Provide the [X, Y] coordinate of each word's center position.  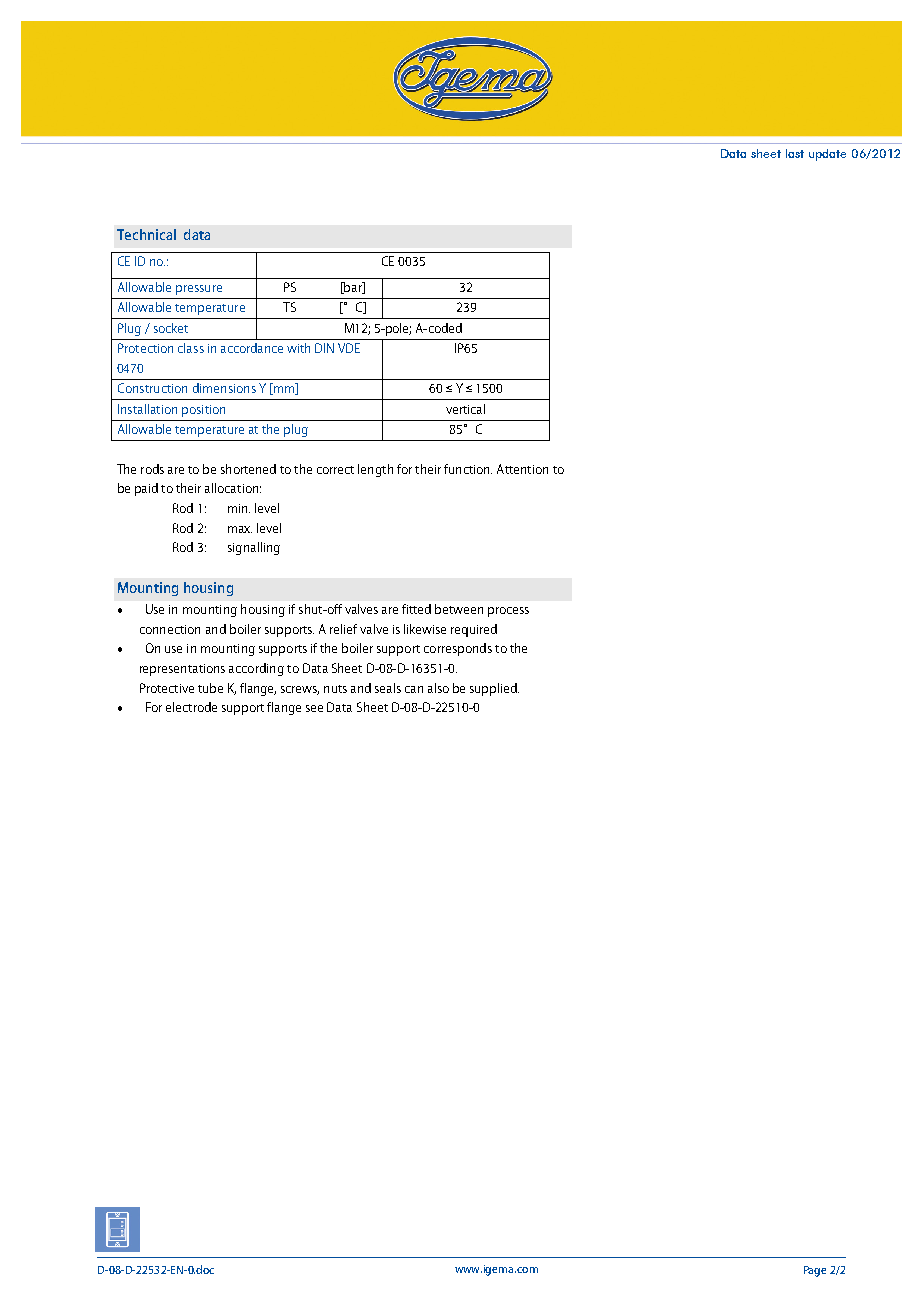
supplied [494, 689]
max [240, 529]
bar [353, 288]
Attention [522, 469]
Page [815, 1271]
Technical [146, 234]
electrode [191, 707]
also [438, 688]
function [468, 469]
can [414, 689]
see [314, 708]
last [795, 153]
